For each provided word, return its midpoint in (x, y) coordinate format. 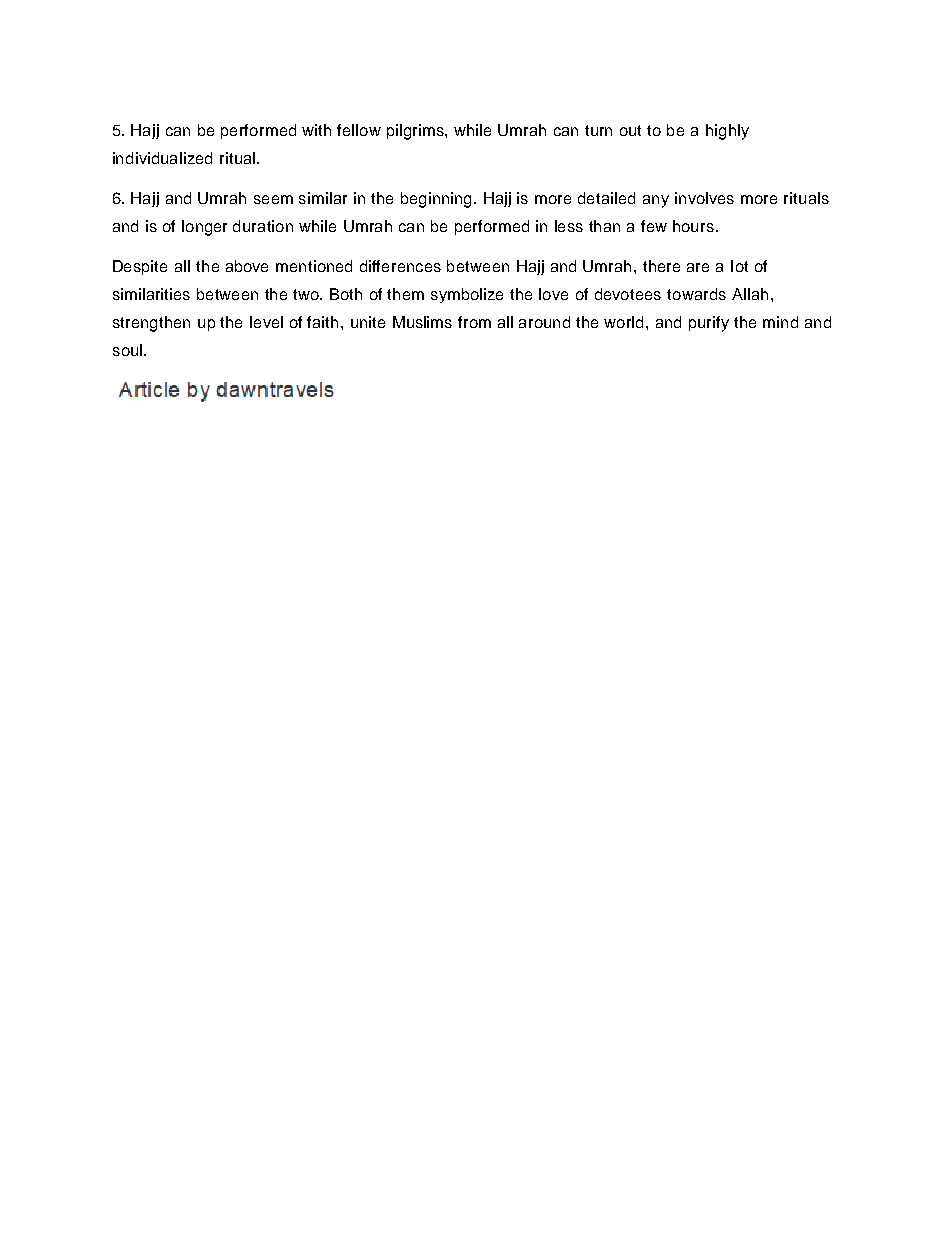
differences (400, 266)
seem (273, 199)
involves (704, 198)
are (698, 267)
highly (727, 132)
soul (127, 350)
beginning (438, 200)
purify (709, 324)
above (247, 266)
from (474, 322)
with (316, 130)
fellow (359, 130)
